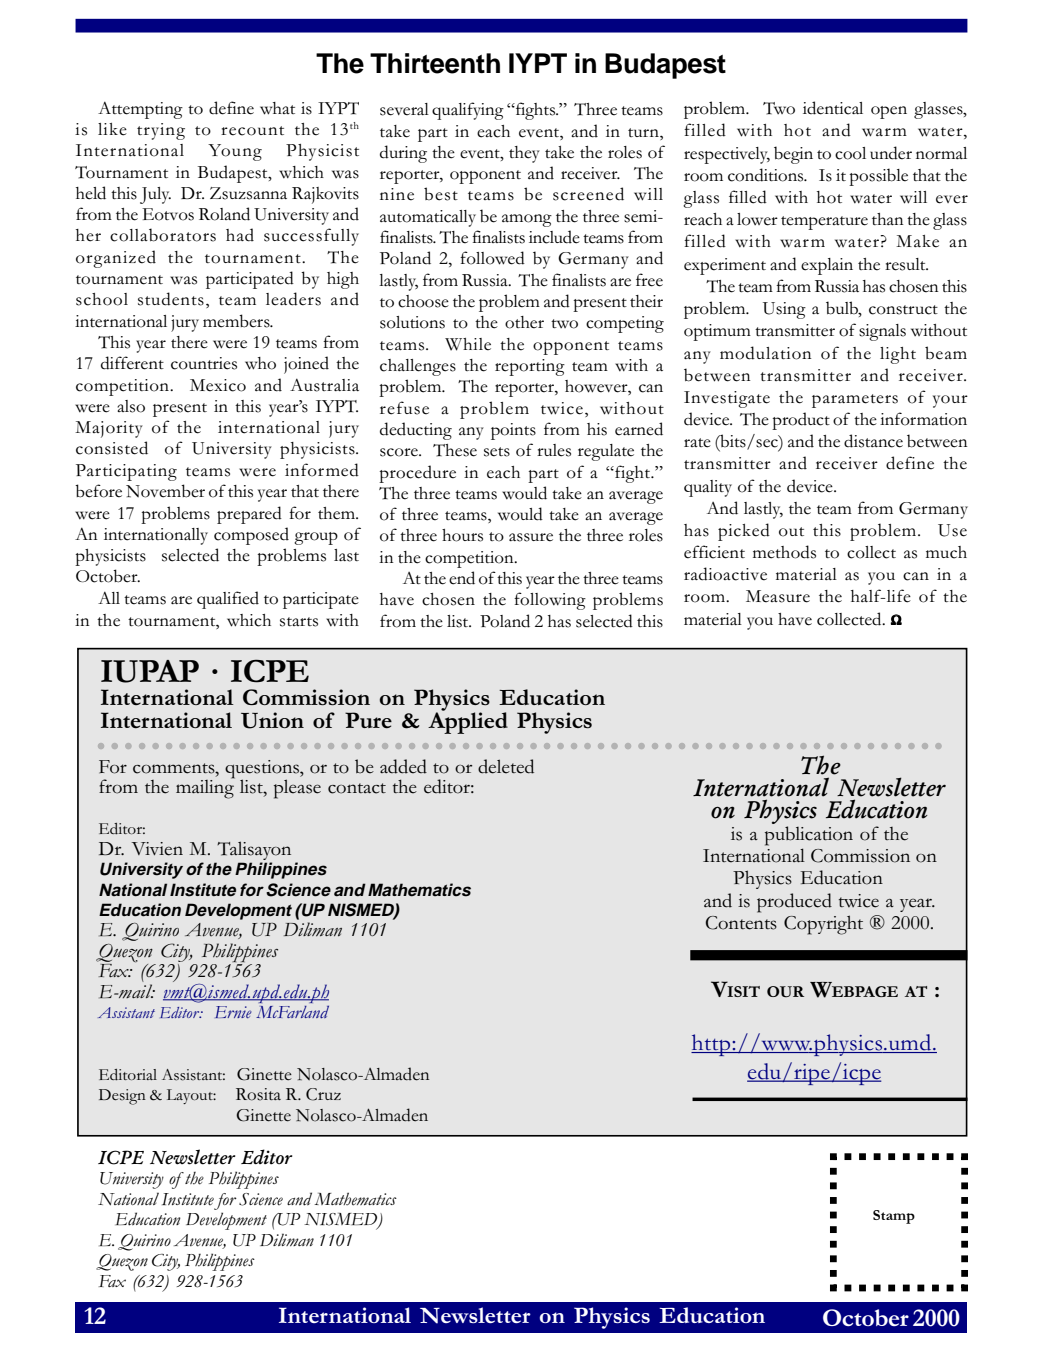 This document has width=1043, height=1350. What do you see at coordinates (228, 600) in the document?
I see `qualified` at bounding box center [228, 600].
